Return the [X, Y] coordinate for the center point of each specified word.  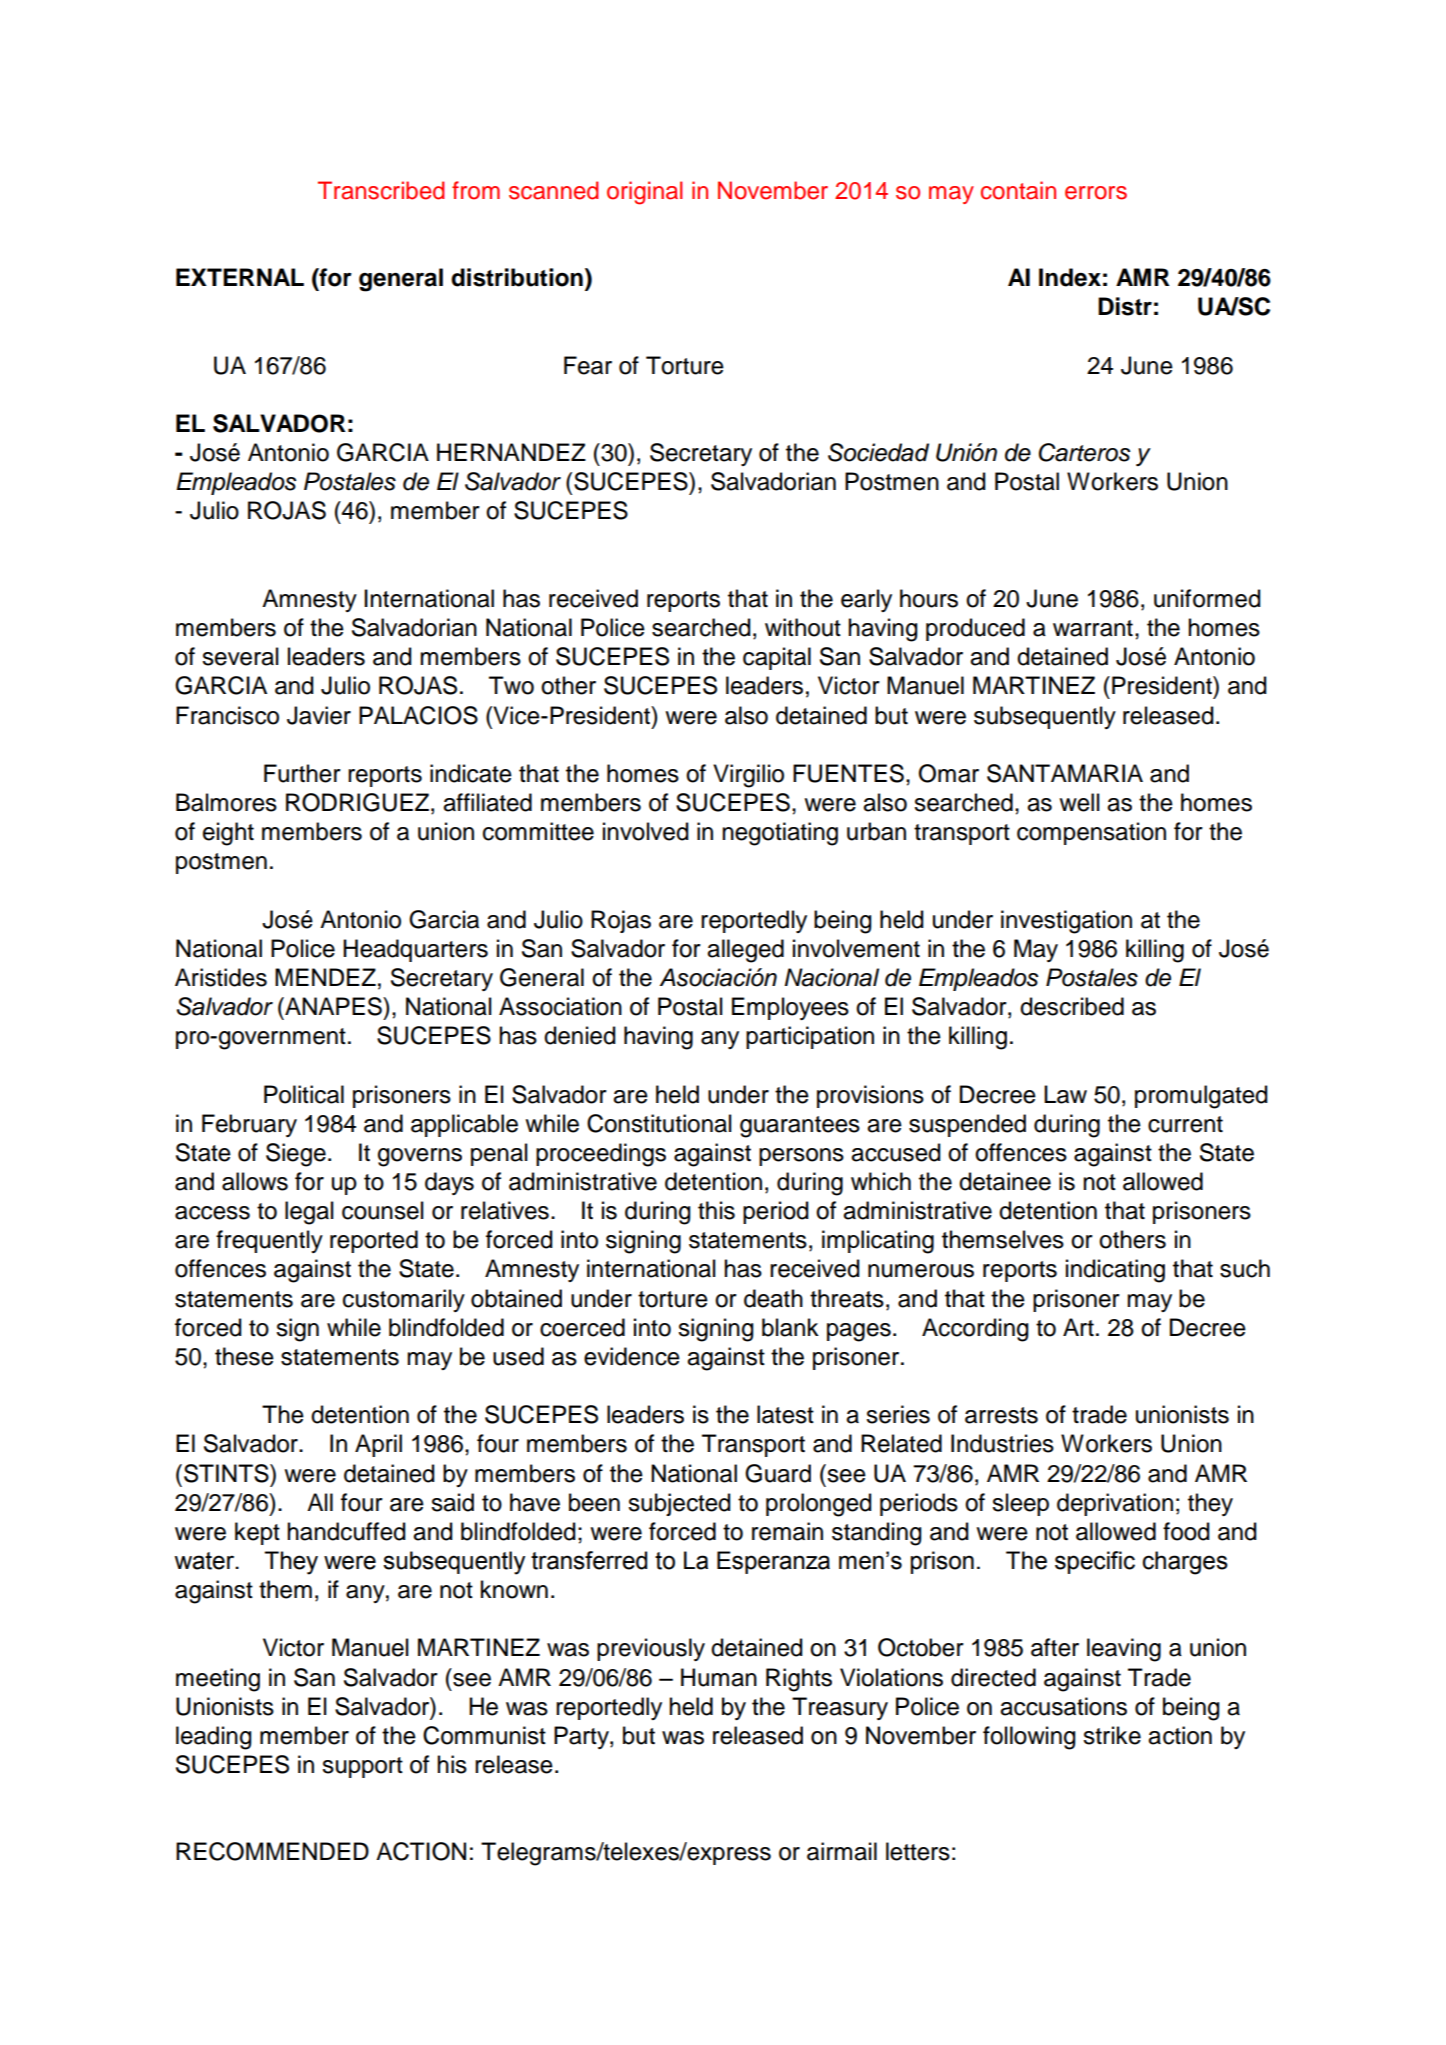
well [1079, 802]
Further [302, 773]
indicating [1115, 1271]
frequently [269, 1241]
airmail [842, 1851]
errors [1096, 193]
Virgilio [748, 776]
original [645, 193]
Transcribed [381, 190]
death [773, 1298]
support [362, 1767]
